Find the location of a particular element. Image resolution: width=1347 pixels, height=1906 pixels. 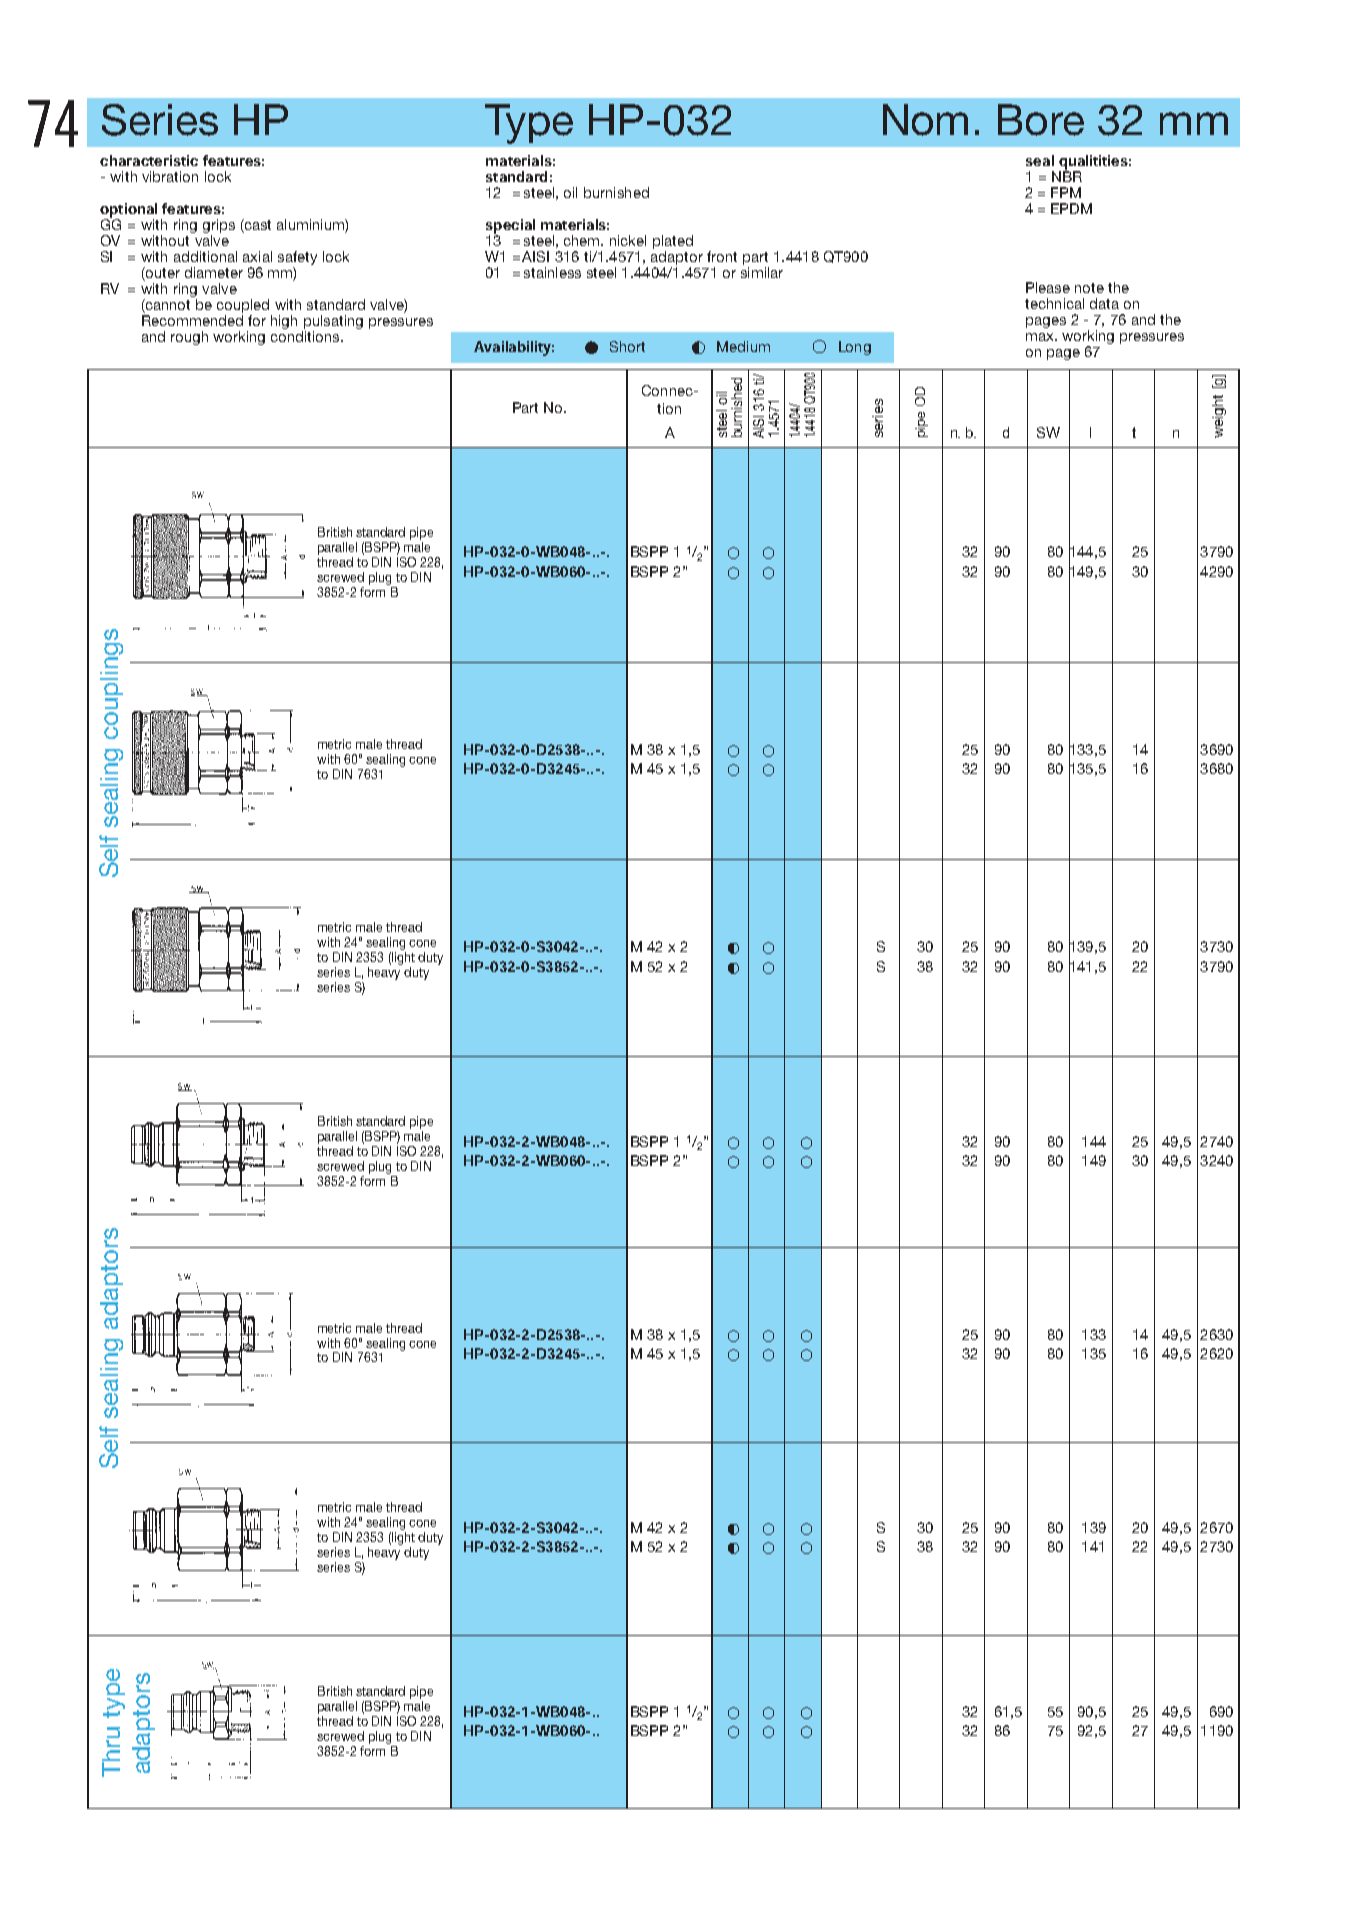

aluminium is located at coordinates (311, 226).
